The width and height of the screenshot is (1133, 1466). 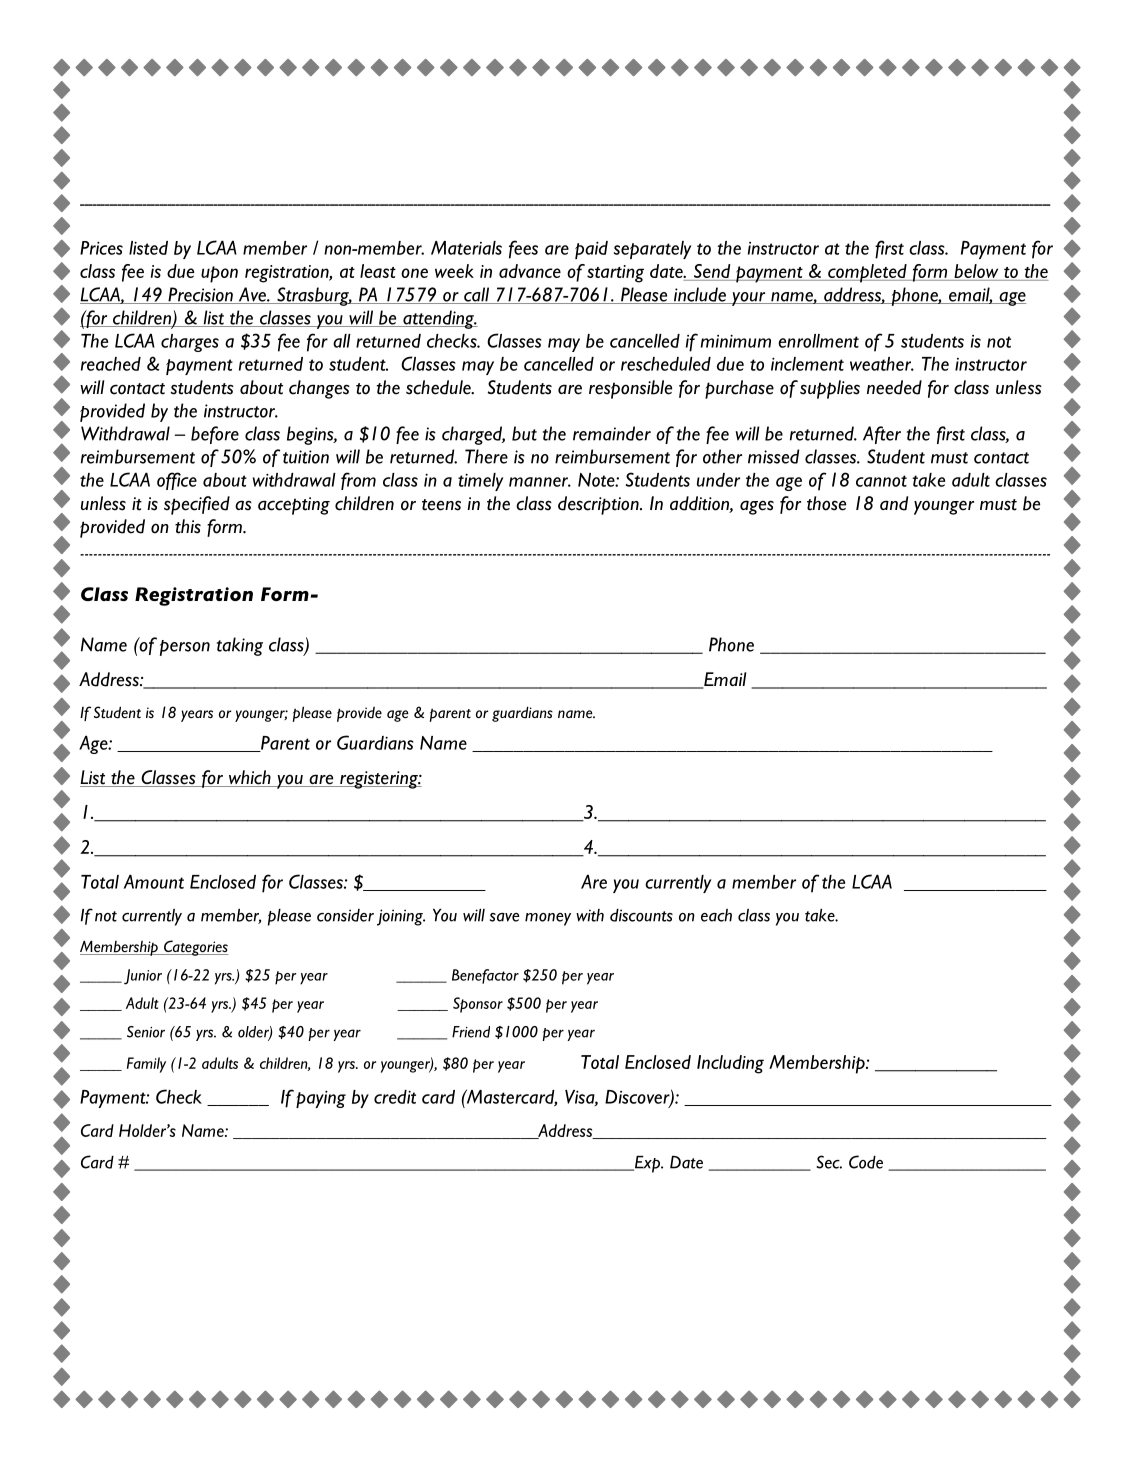 What do you see at coordinates (530, 271) in the screenshot?
I see `advance` at bounding box center [530, 271].
